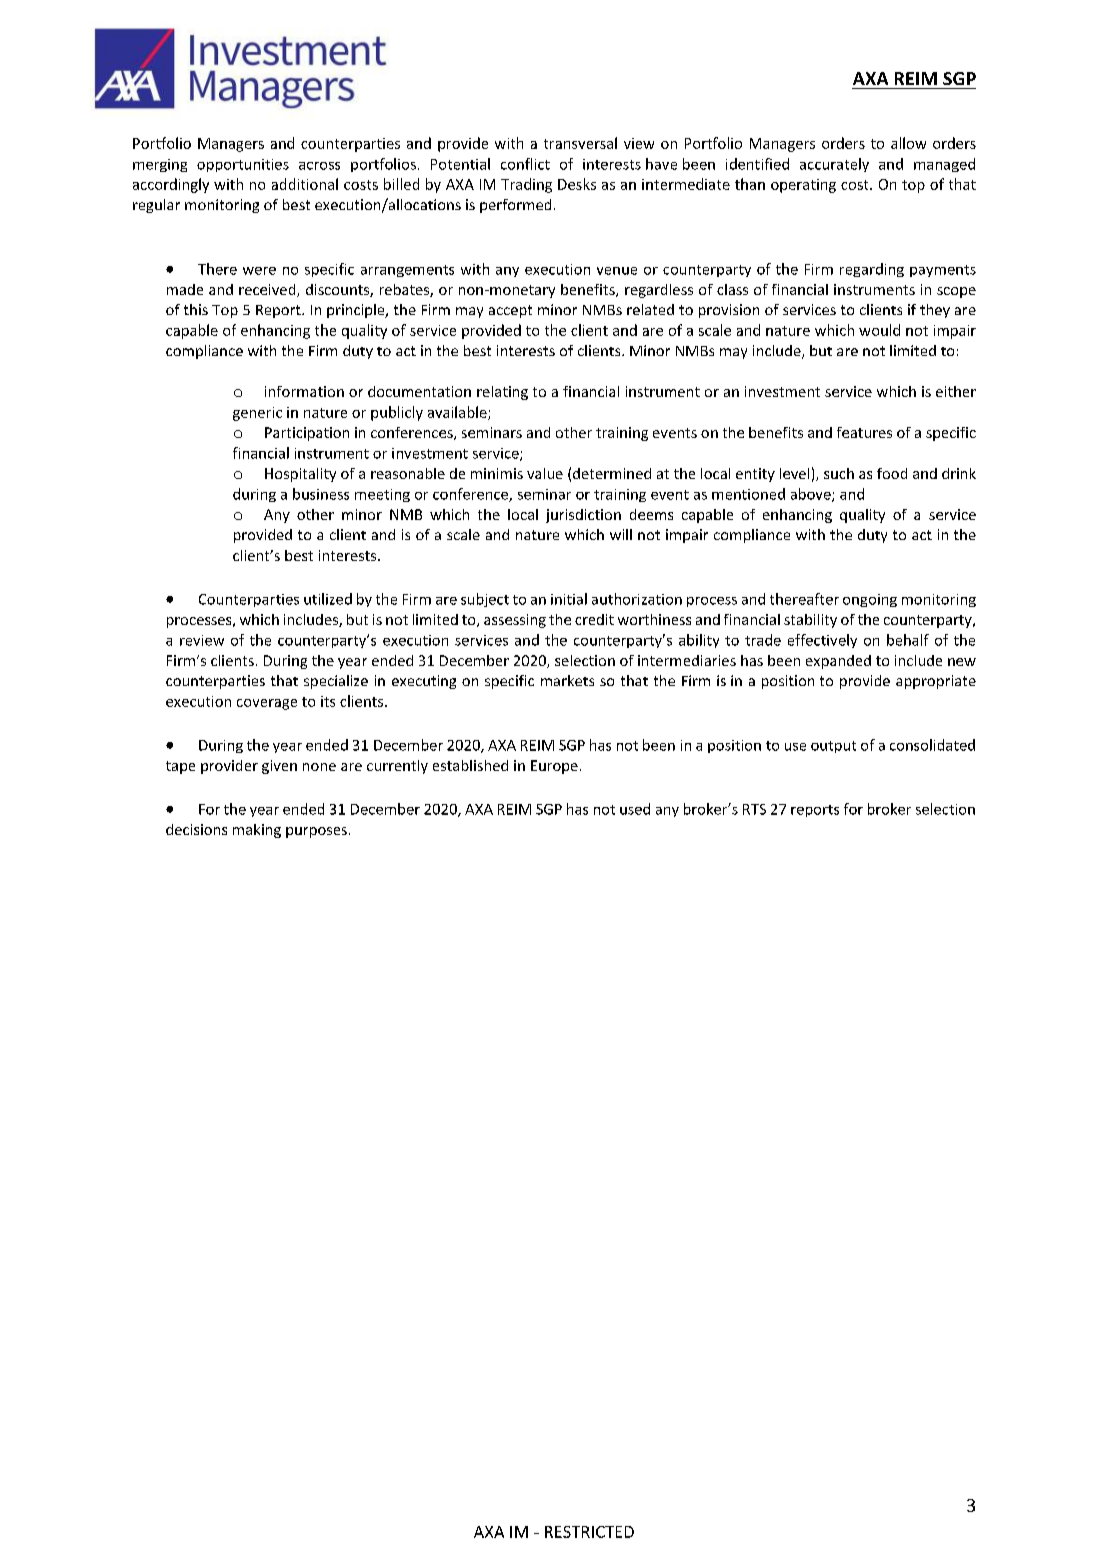 This screenshot has width=1108, height=1568. I want to click on opportunities, so click(243, 165).
